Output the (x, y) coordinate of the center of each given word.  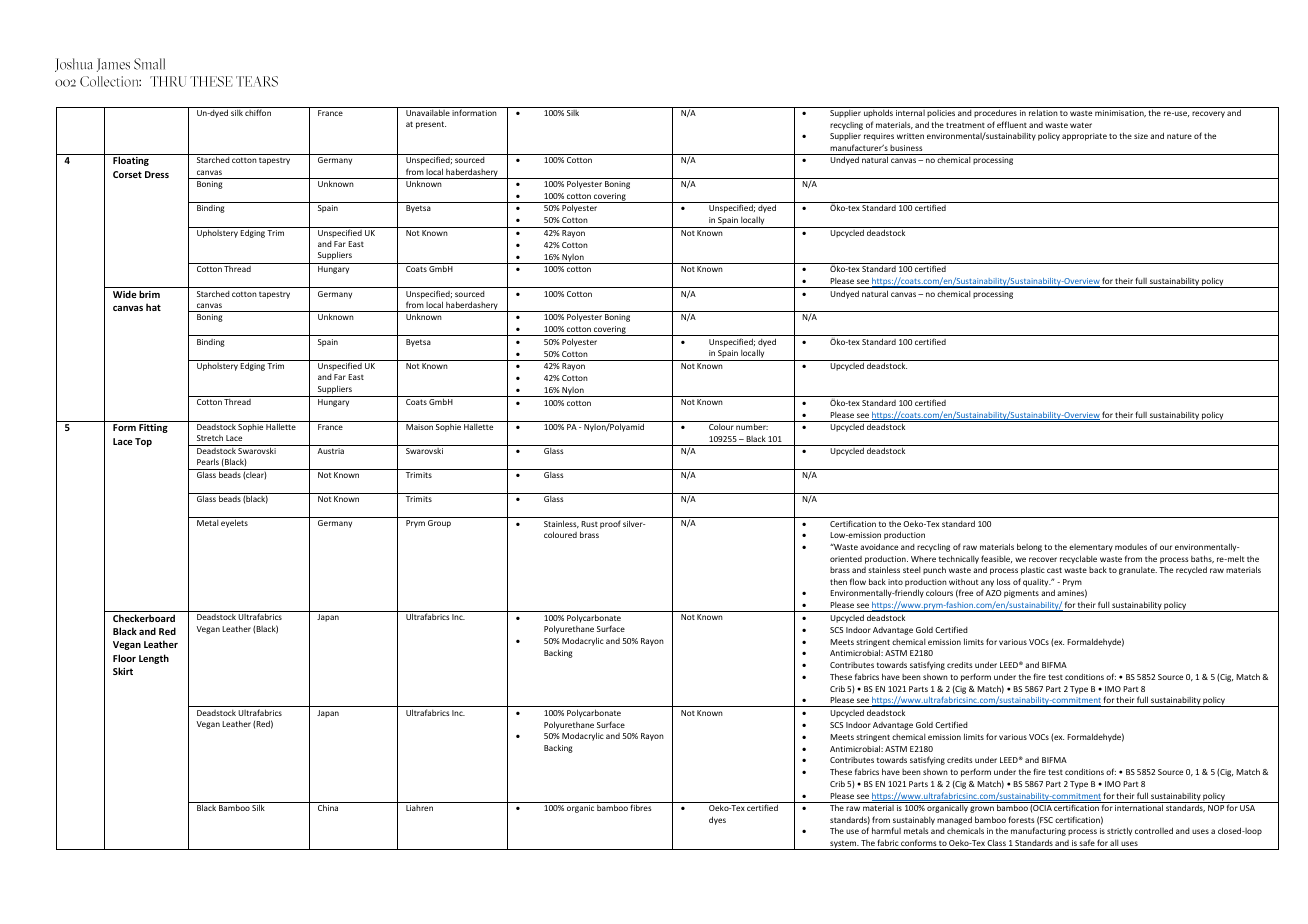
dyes (717, 820)
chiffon (258, 112)
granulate (1138, 571)
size (1141, 136)
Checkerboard (144, 618)
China (328, 807)
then (838, 581)
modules (1131, 547)
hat (153, 307)
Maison (419, 427)
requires (879, 137)
